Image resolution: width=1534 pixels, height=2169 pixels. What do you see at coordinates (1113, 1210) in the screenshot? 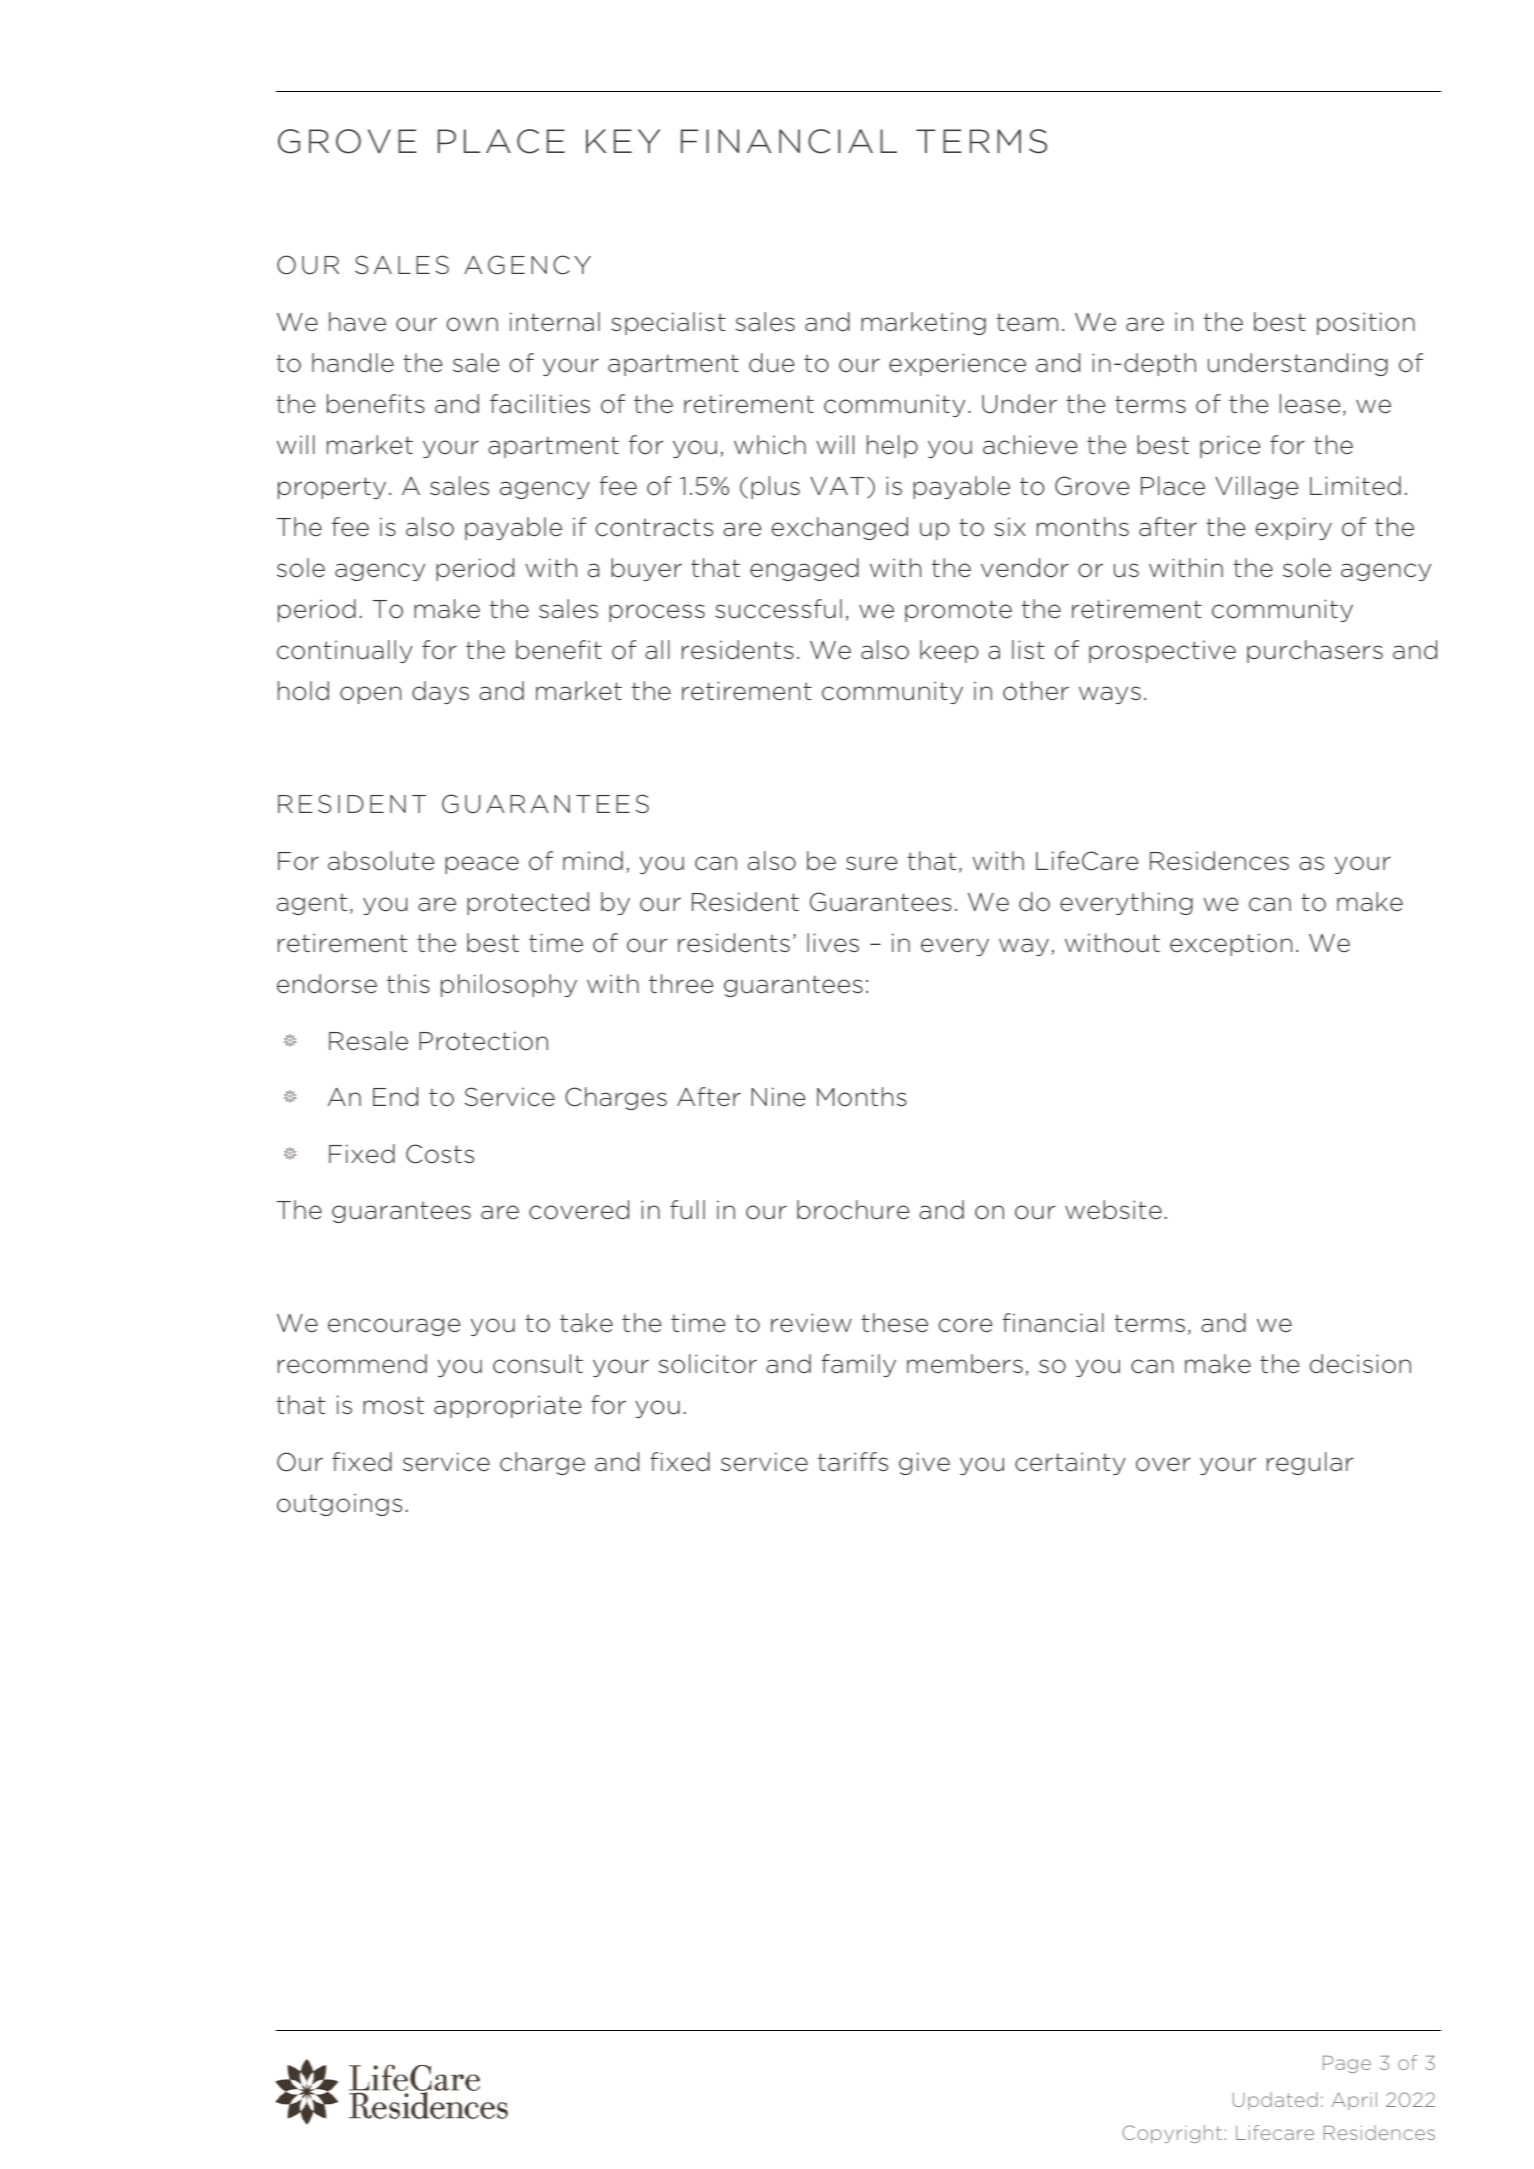
I see `website` at bounding box center [1113, 1210].
